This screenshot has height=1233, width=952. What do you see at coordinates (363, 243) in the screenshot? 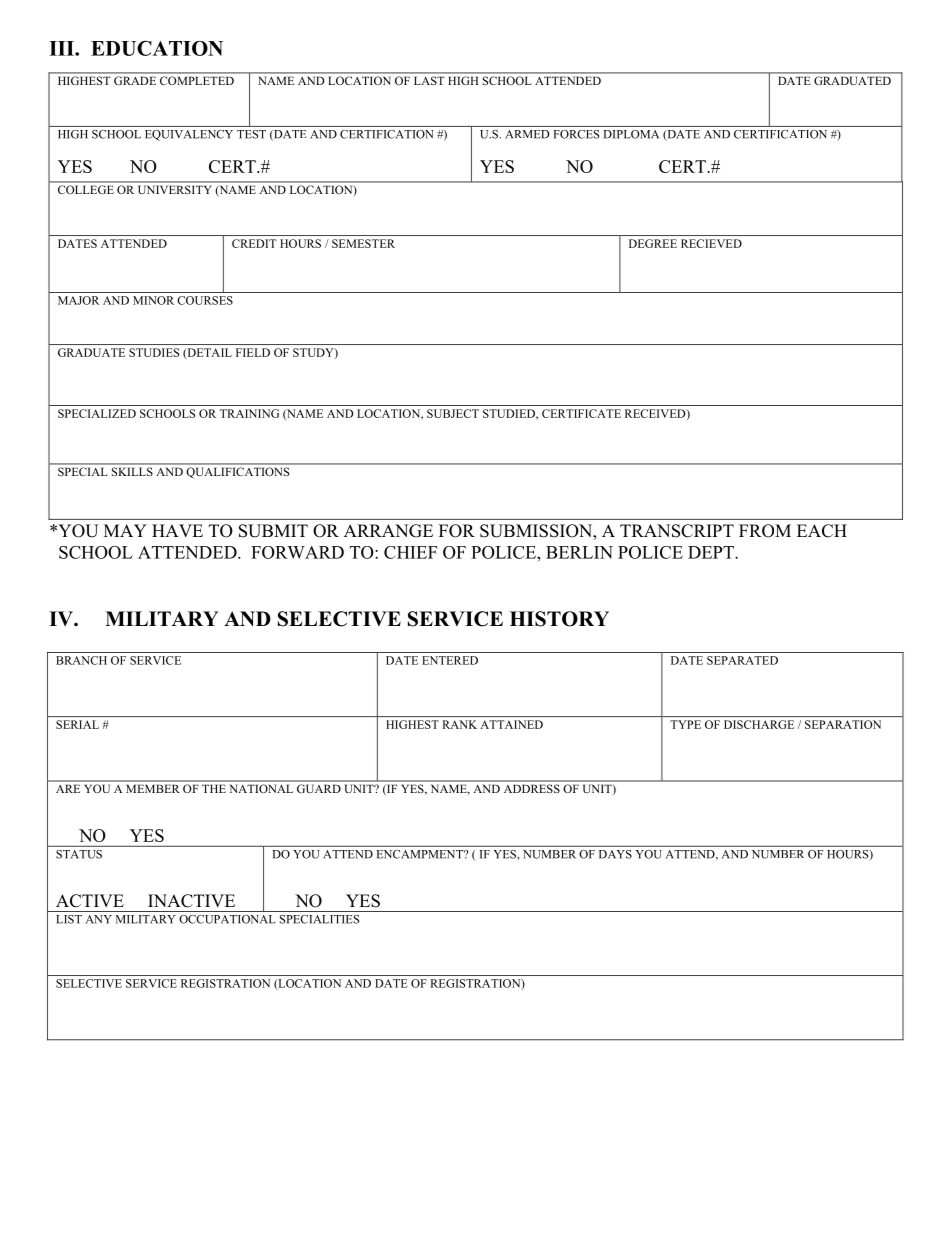
I see `SEMESTER` at bounding box center [363, 243].
